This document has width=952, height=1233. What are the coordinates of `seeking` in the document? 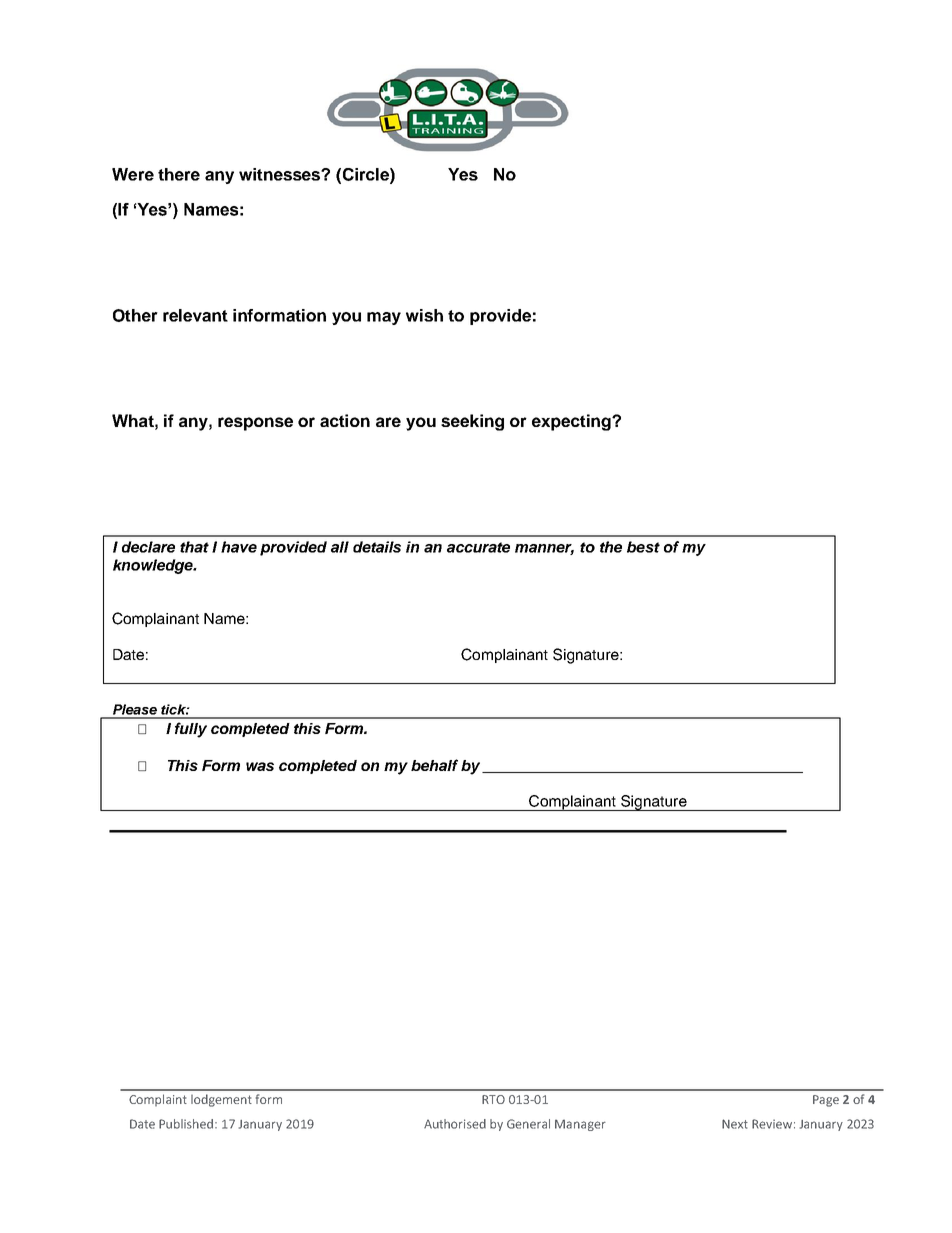 It's located at (472, 422).
